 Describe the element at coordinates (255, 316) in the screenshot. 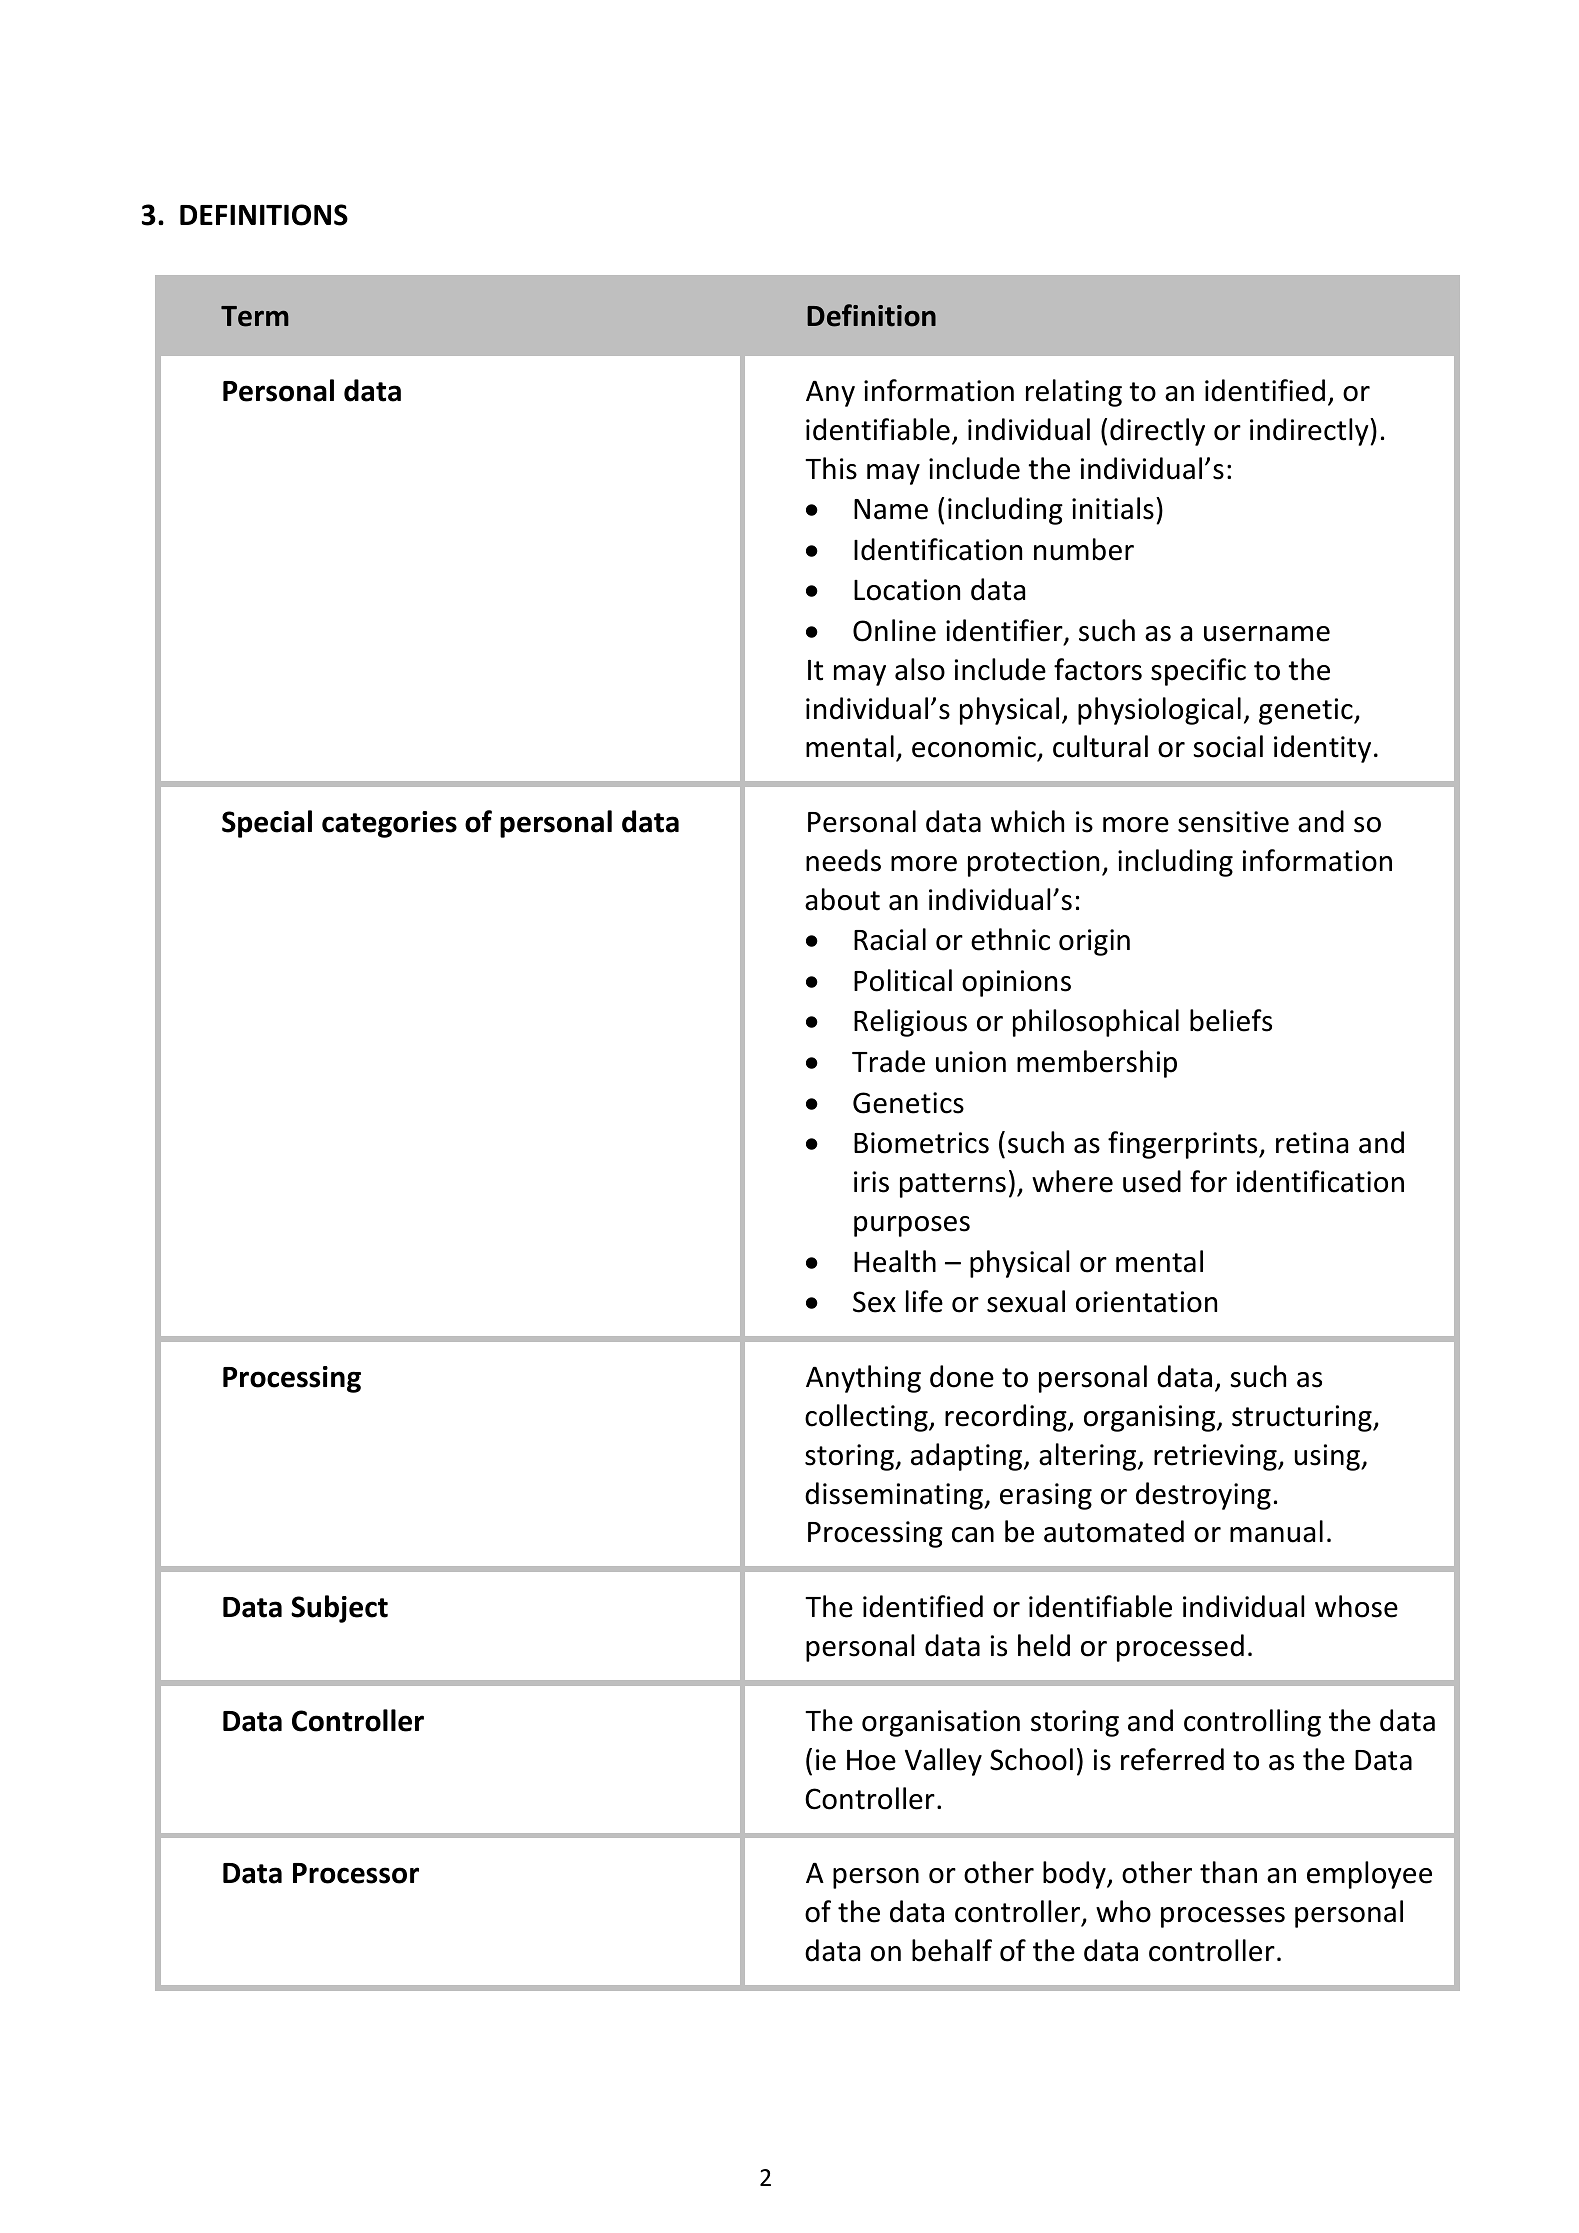

I see `Term` at that location.
